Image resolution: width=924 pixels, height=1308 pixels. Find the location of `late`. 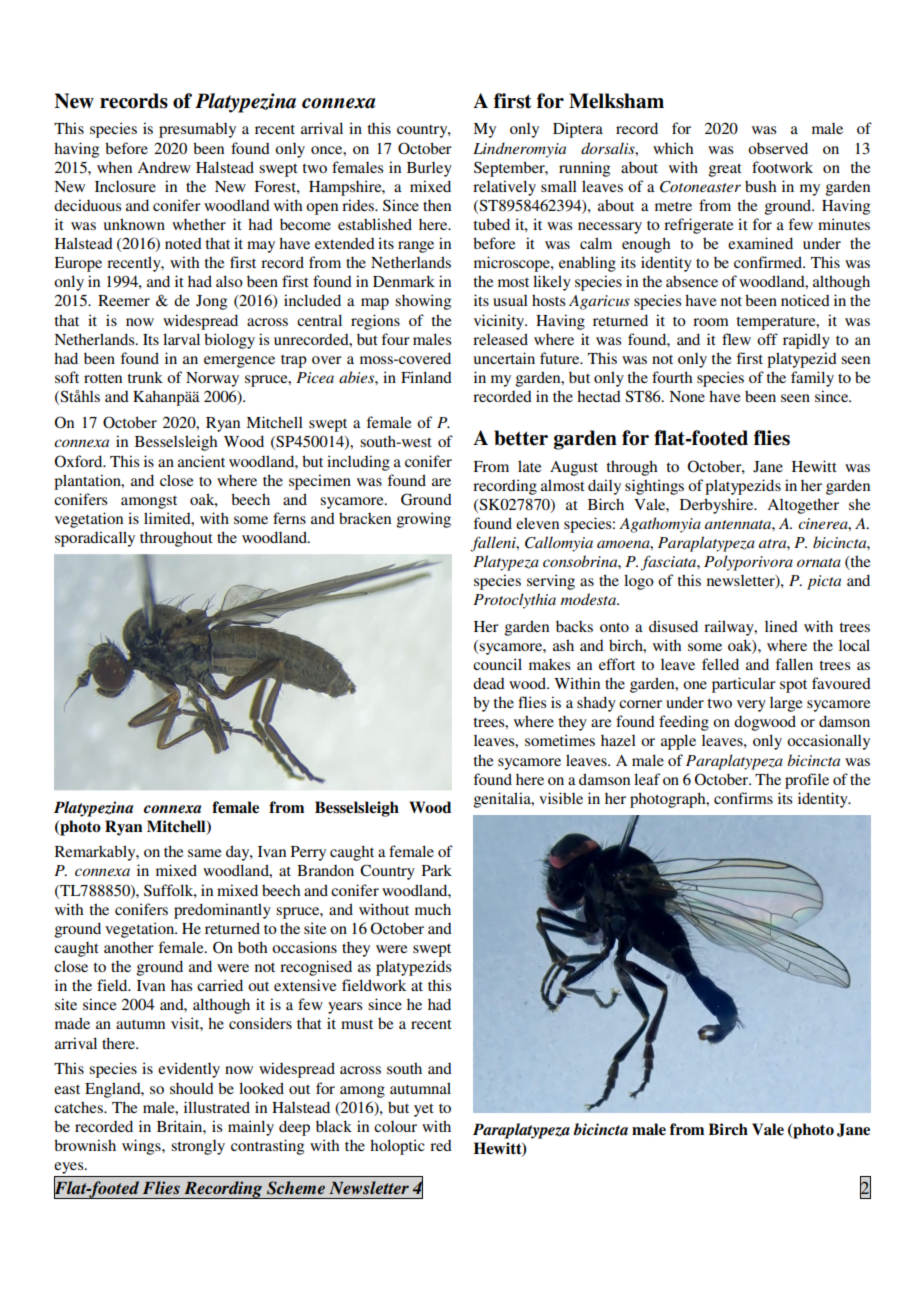

late is located at coordinates (529, 466).
